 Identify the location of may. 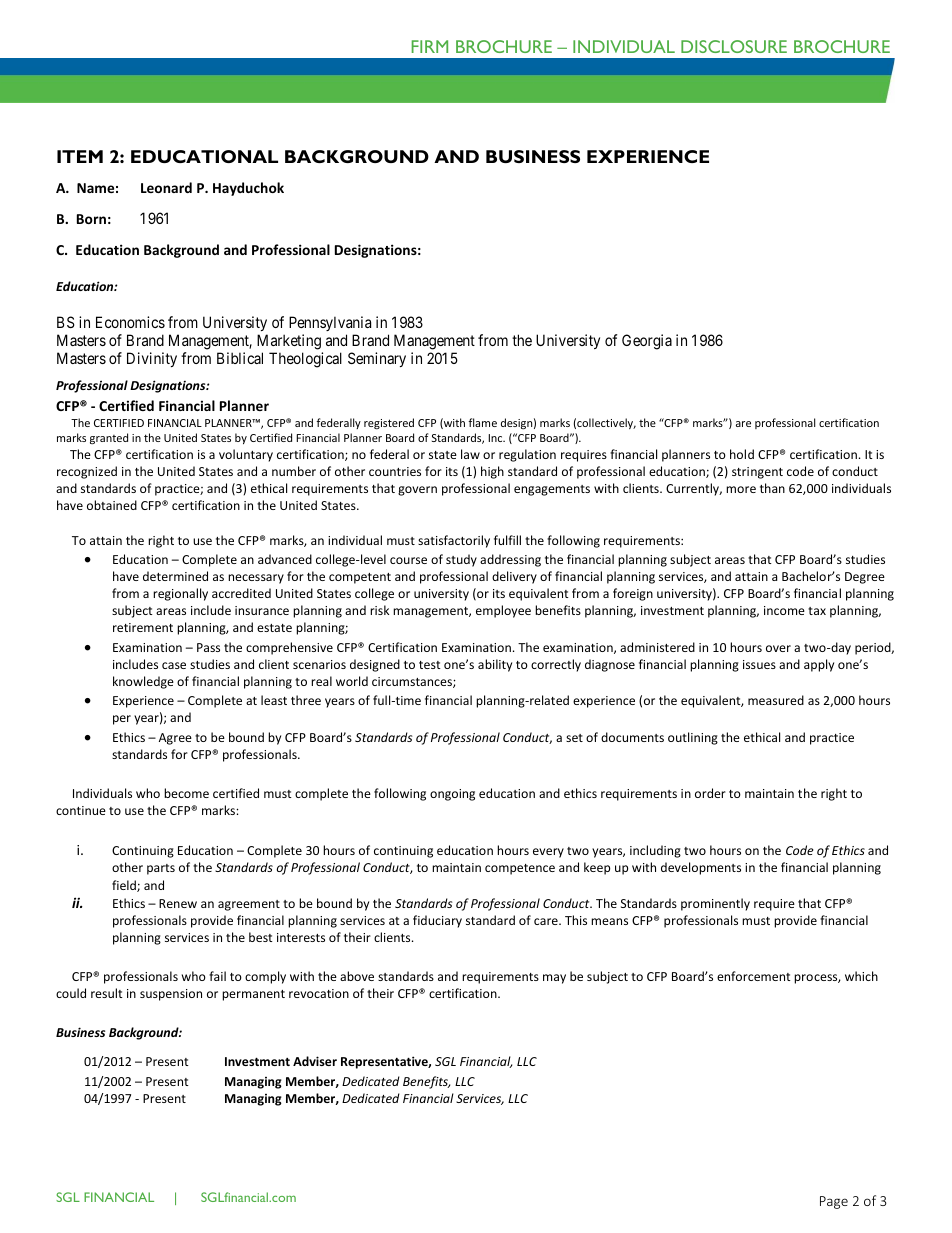
(554, 979).
